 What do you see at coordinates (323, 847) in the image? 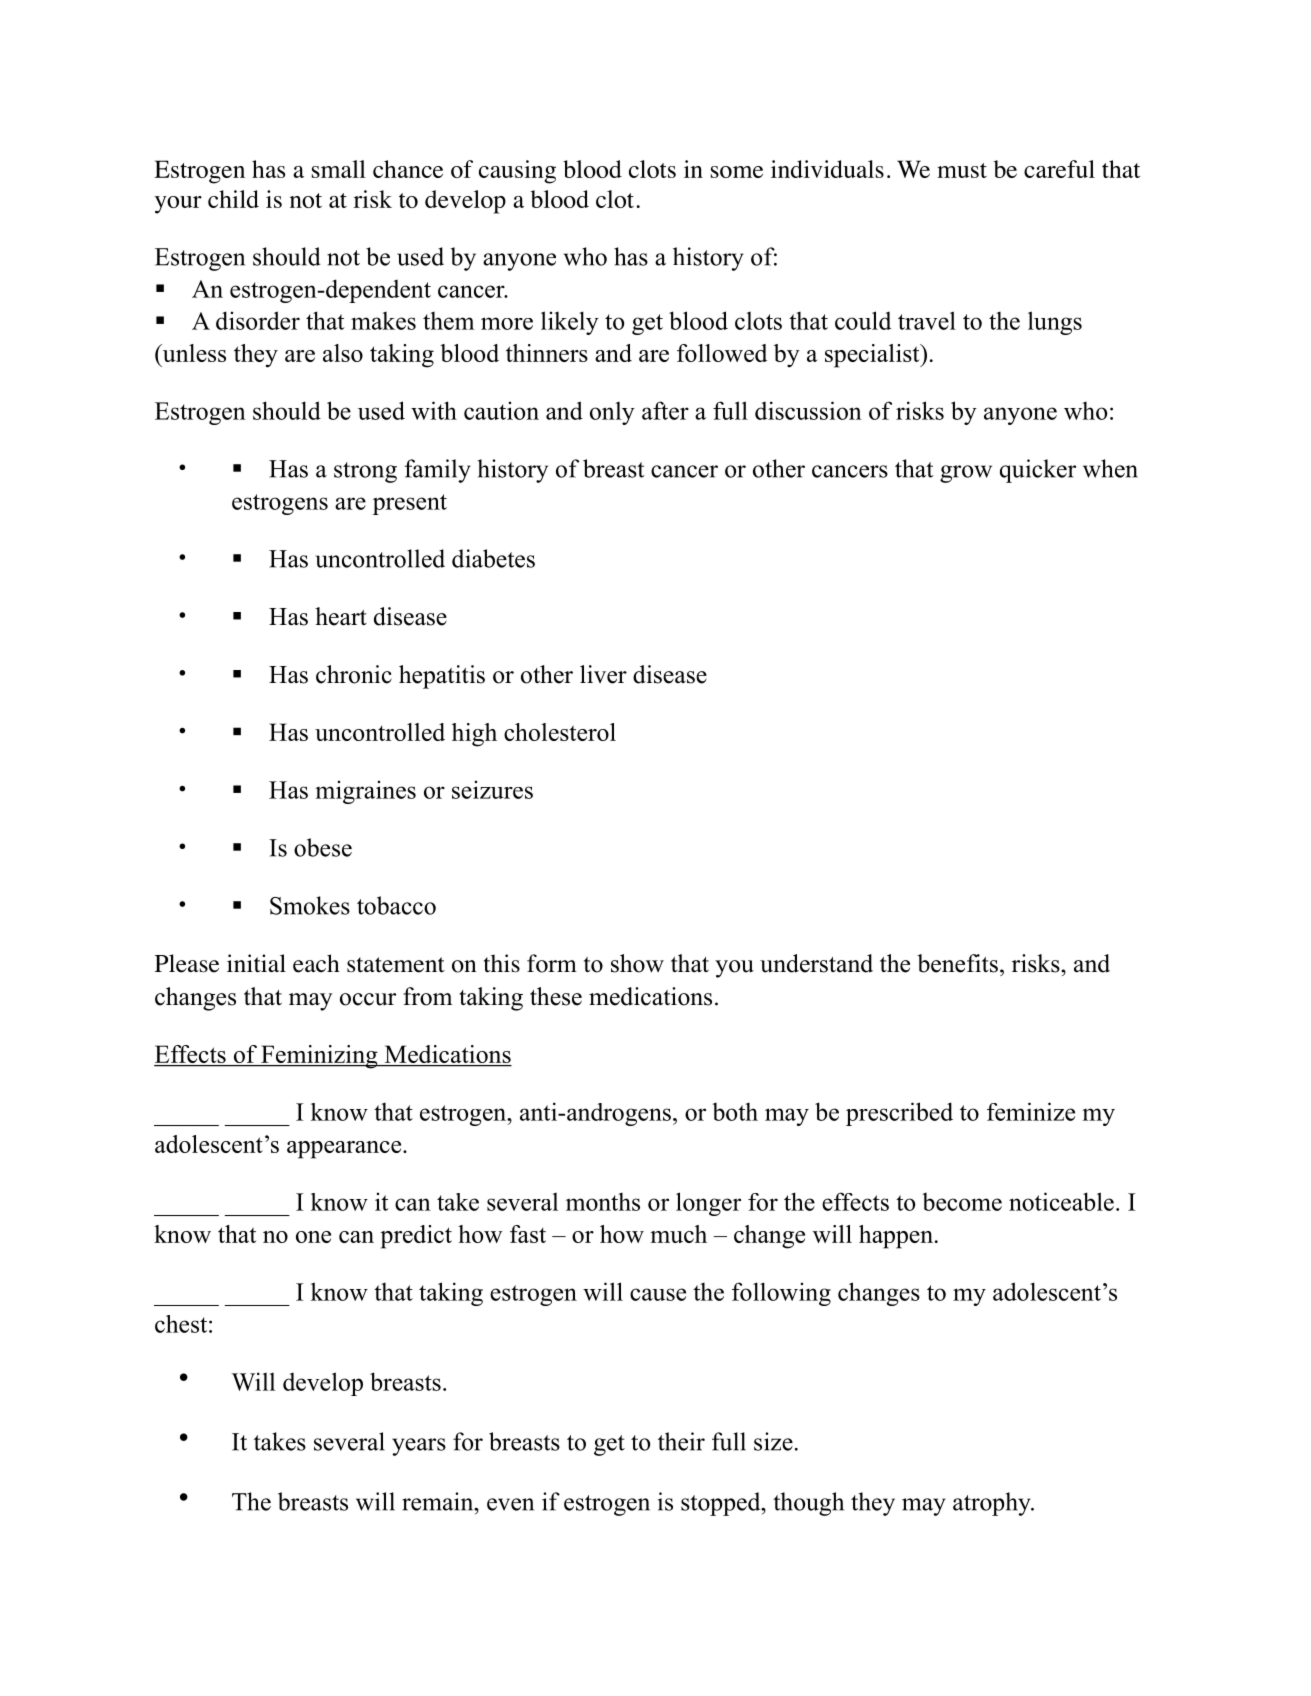
I see `obese` at bounding box center [323, 847].
